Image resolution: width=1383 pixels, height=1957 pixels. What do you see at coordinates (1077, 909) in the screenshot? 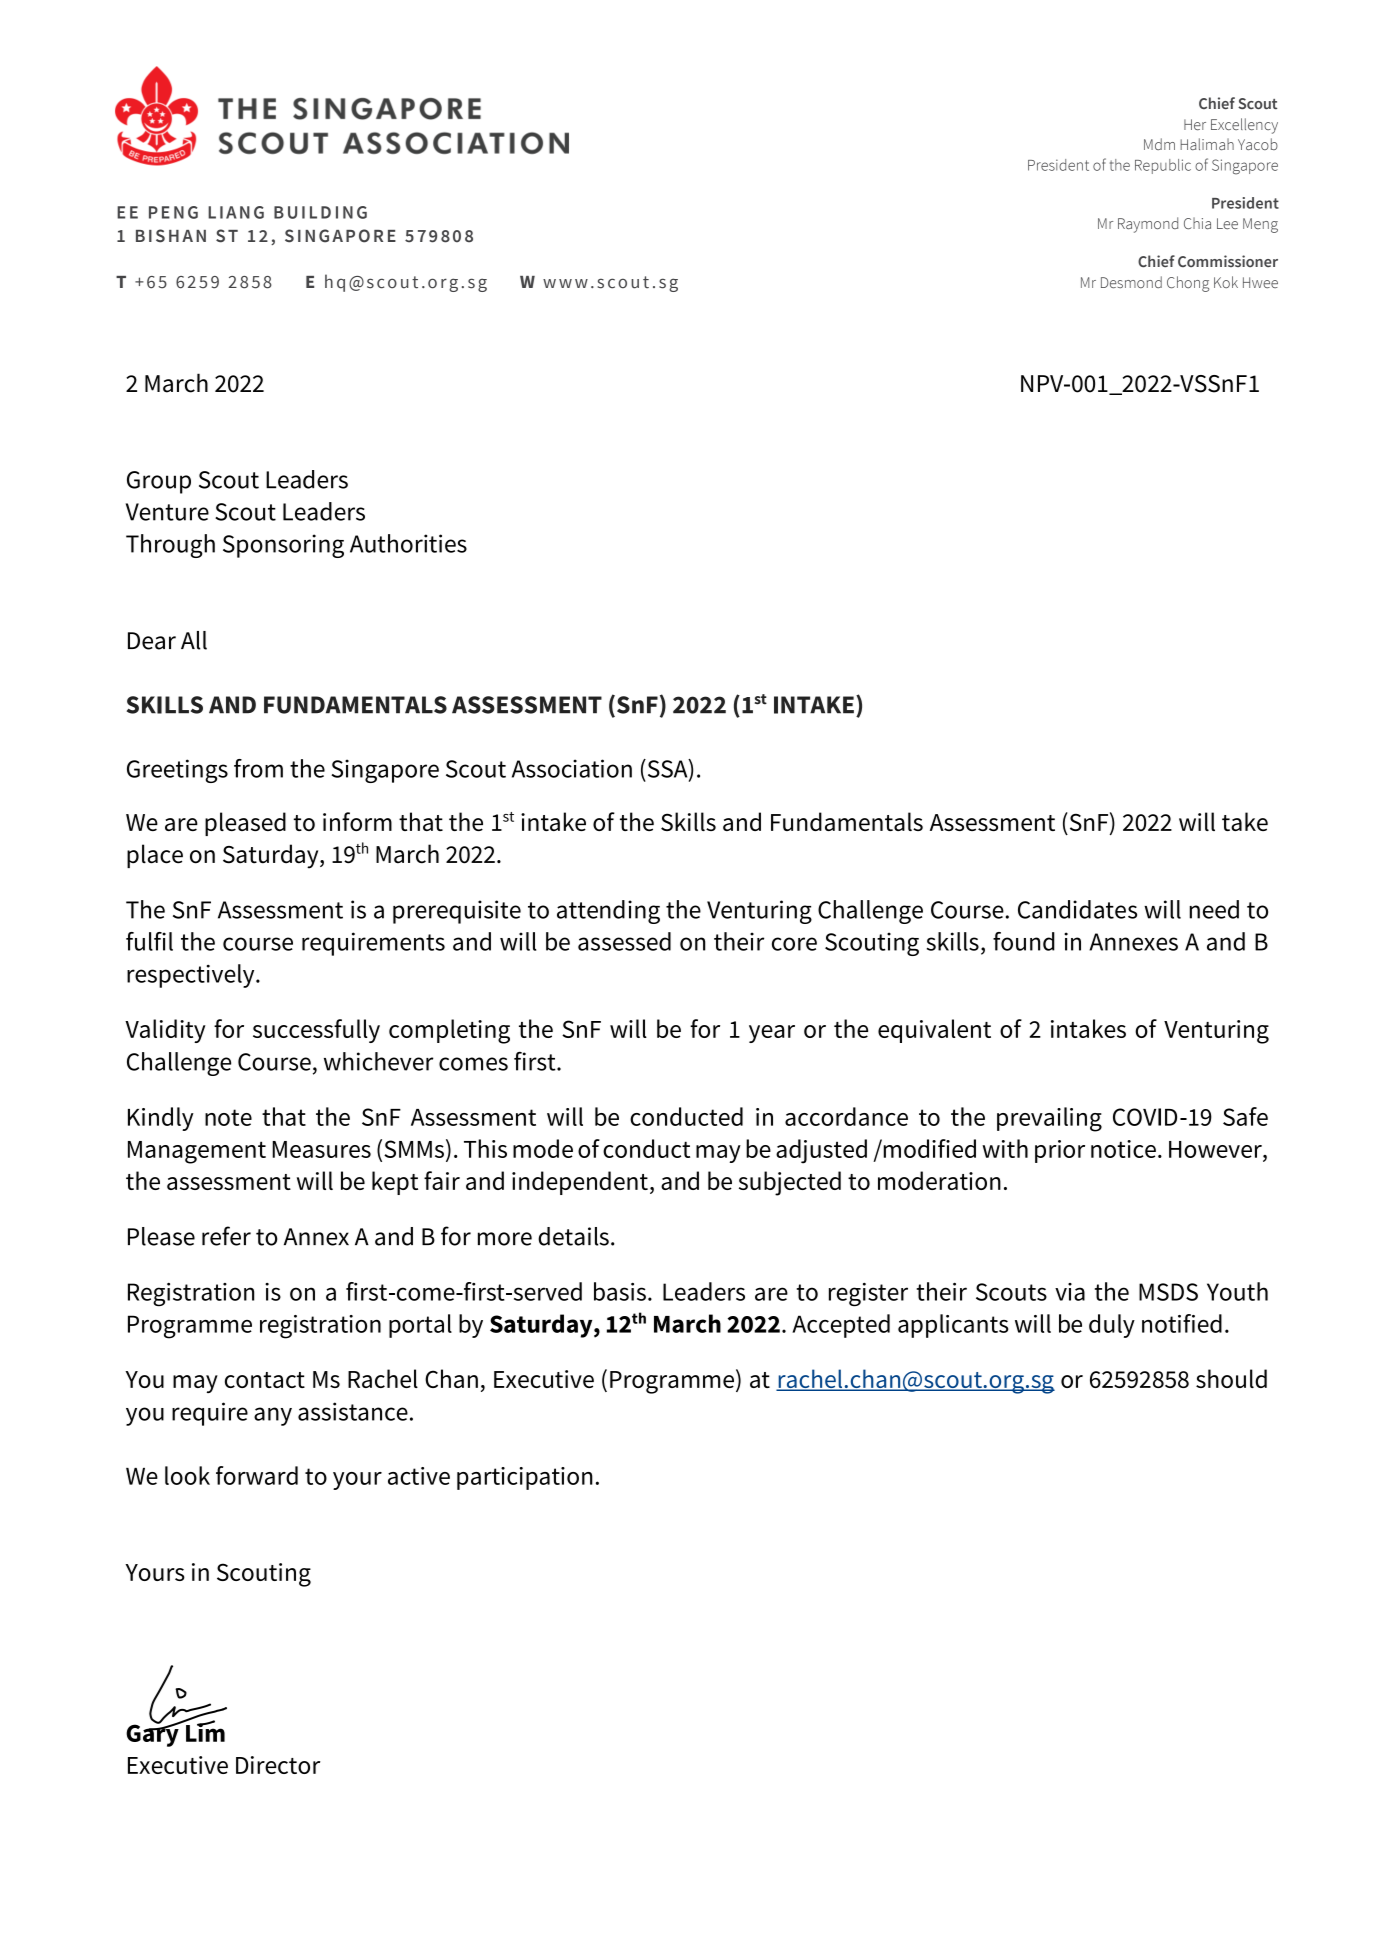
I see `Candidates` at bounding box center [1077, 909].
